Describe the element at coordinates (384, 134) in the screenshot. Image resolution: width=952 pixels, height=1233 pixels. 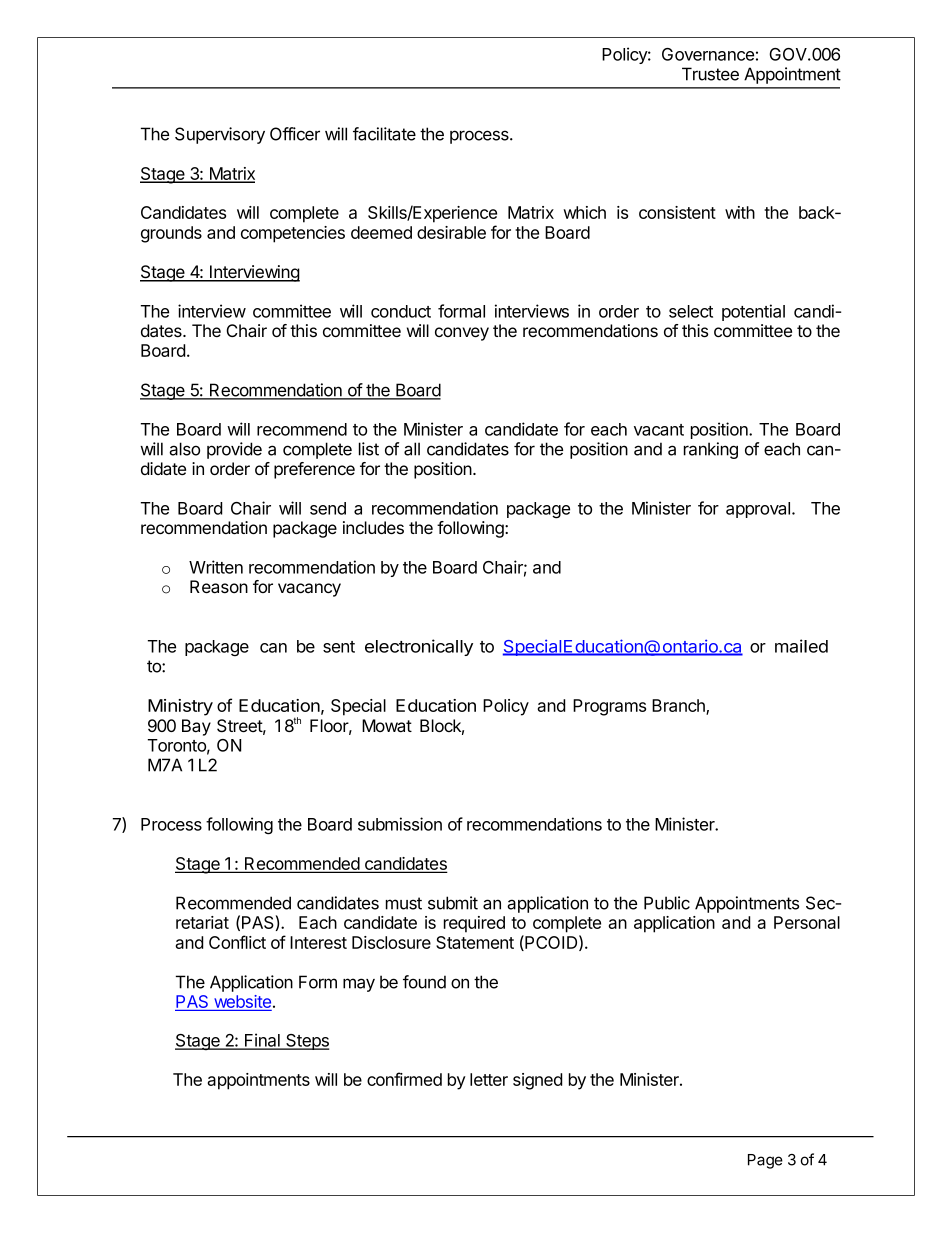
I see `facilitate` at that location.
